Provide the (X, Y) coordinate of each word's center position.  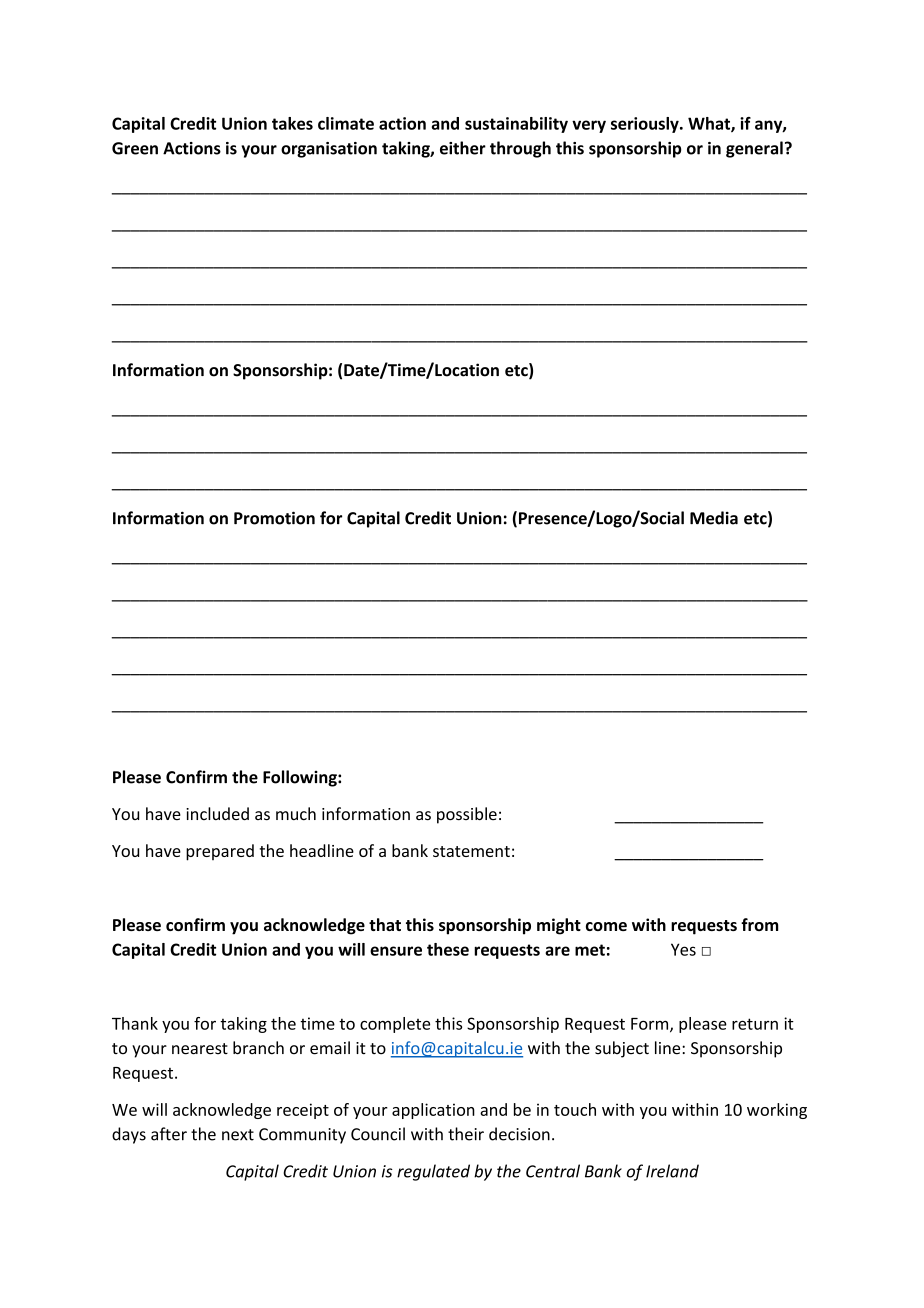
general (754, 149)
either (463, 148)
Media (714, 518)
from (759, 924)
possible (467, 815)
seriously (646, 125)
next (238, 1135)
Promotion (274, 518)
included (217, 814)
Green (135, 148)
